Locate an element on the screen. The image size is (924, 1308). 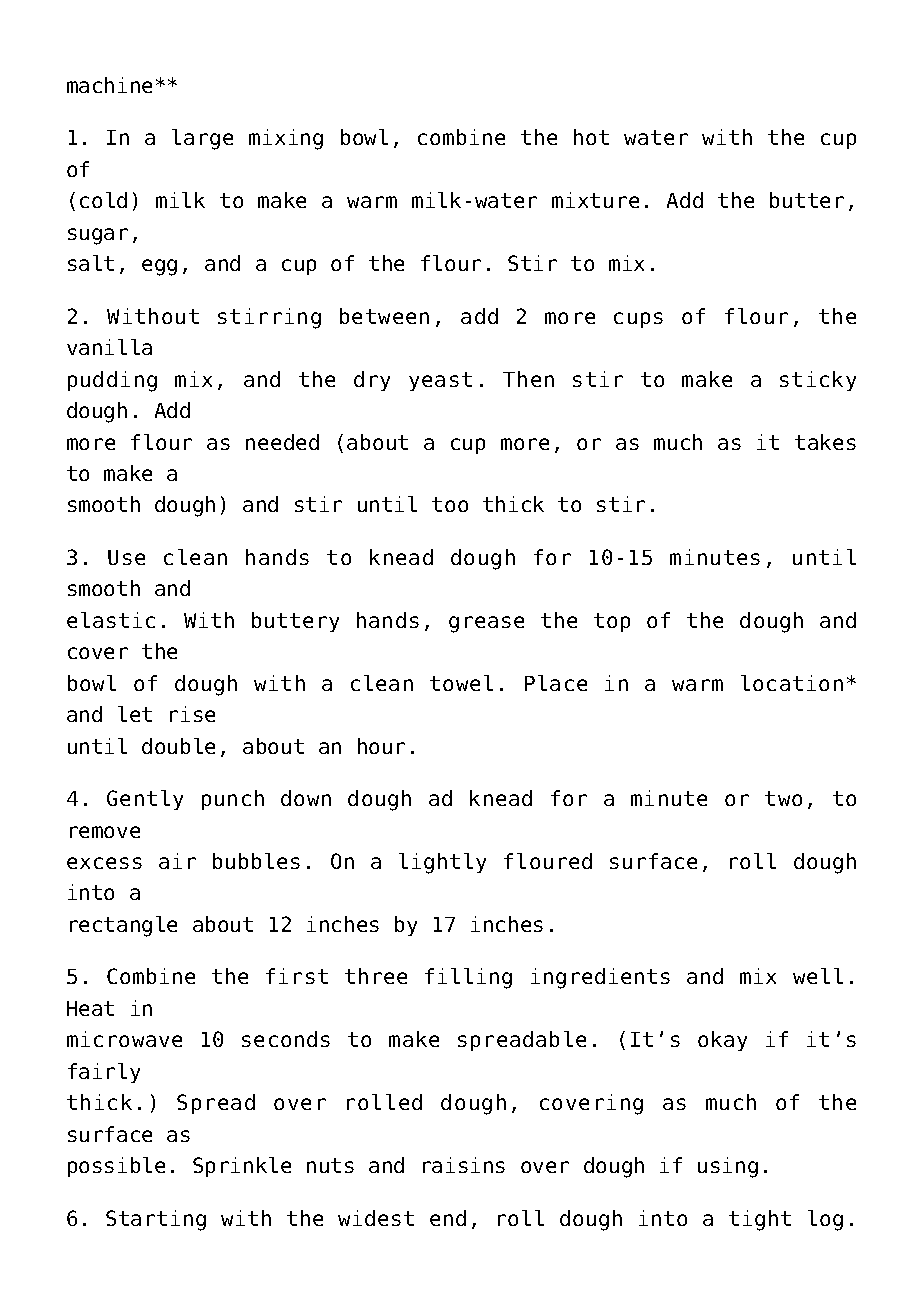
two is located at coordinates (783, 798).
